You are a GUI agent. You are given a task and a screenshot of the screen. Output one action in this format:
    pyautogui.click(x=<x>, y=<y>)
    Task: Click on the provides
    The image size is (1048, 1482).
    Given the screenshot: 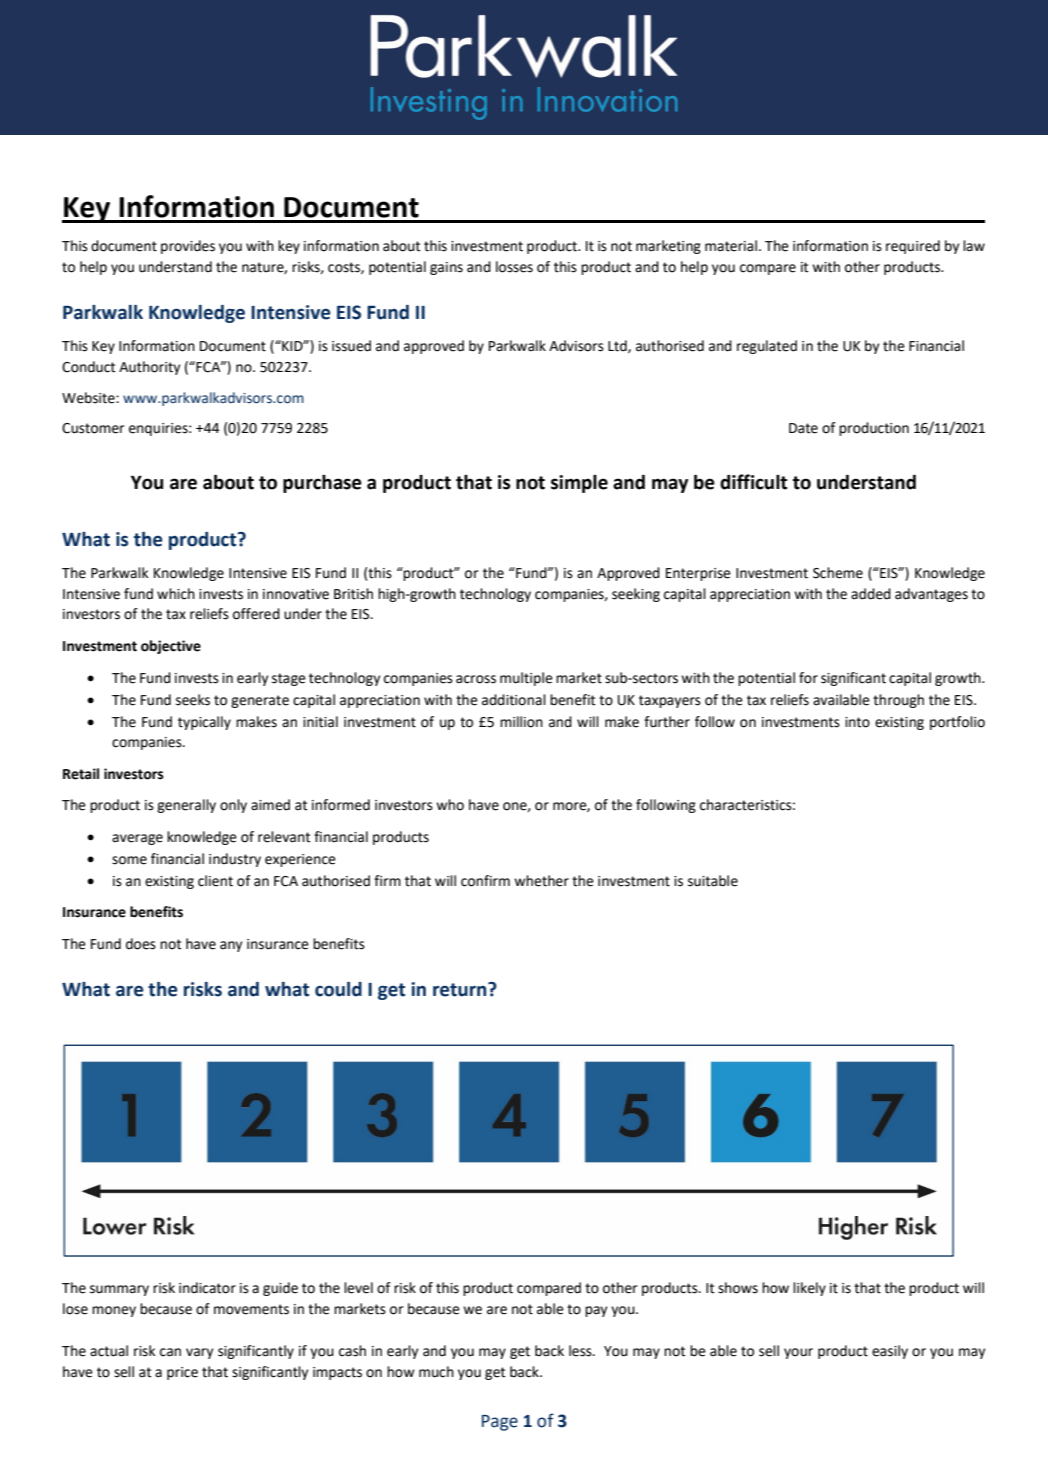 What is the action you would take?
    pyautogui.click(x=188, y=247)
